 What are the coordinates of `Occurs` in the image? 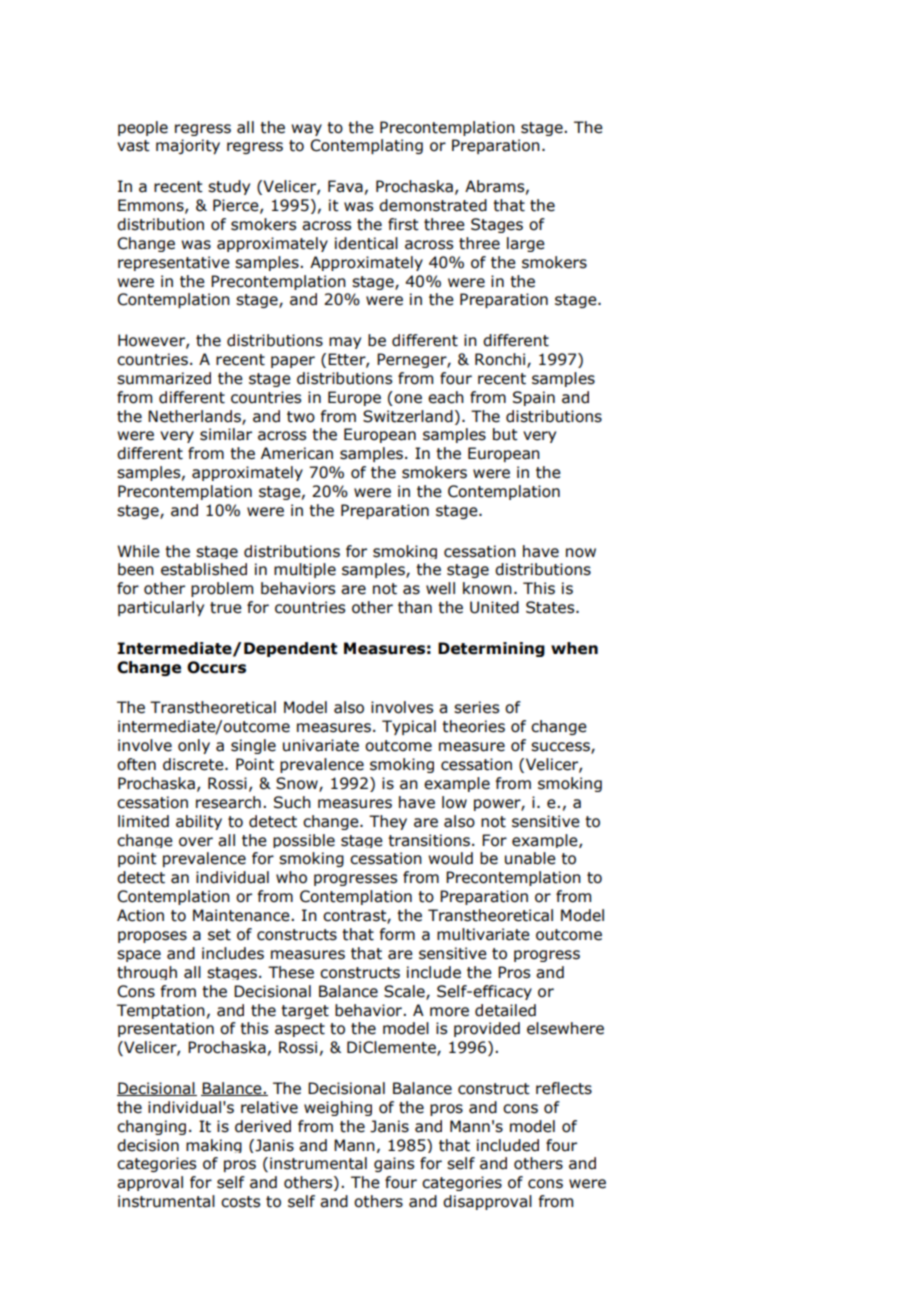 It's located at (216, 667).
